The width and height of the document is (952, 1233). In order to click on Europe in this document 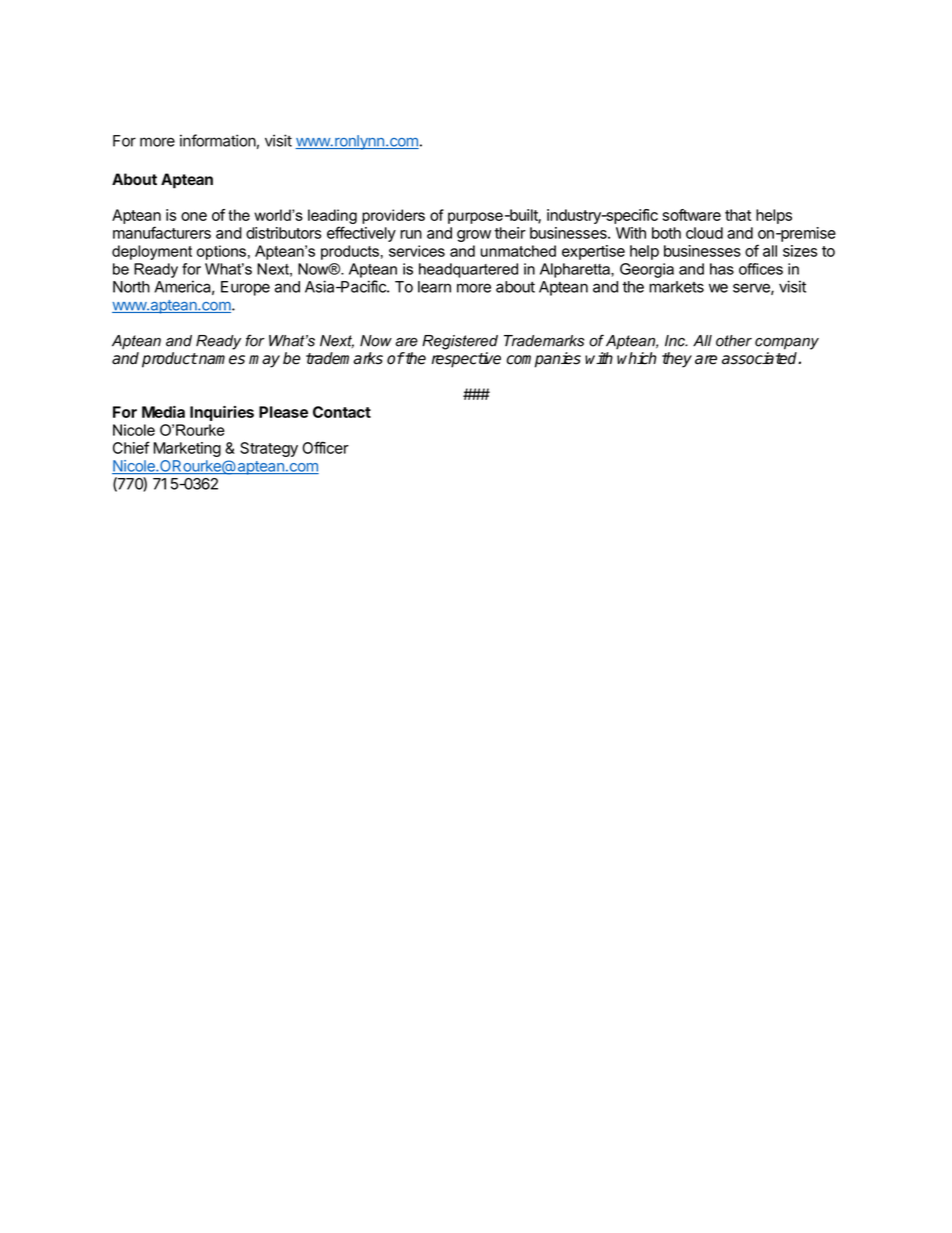, I will do `click(245, 288)`.
